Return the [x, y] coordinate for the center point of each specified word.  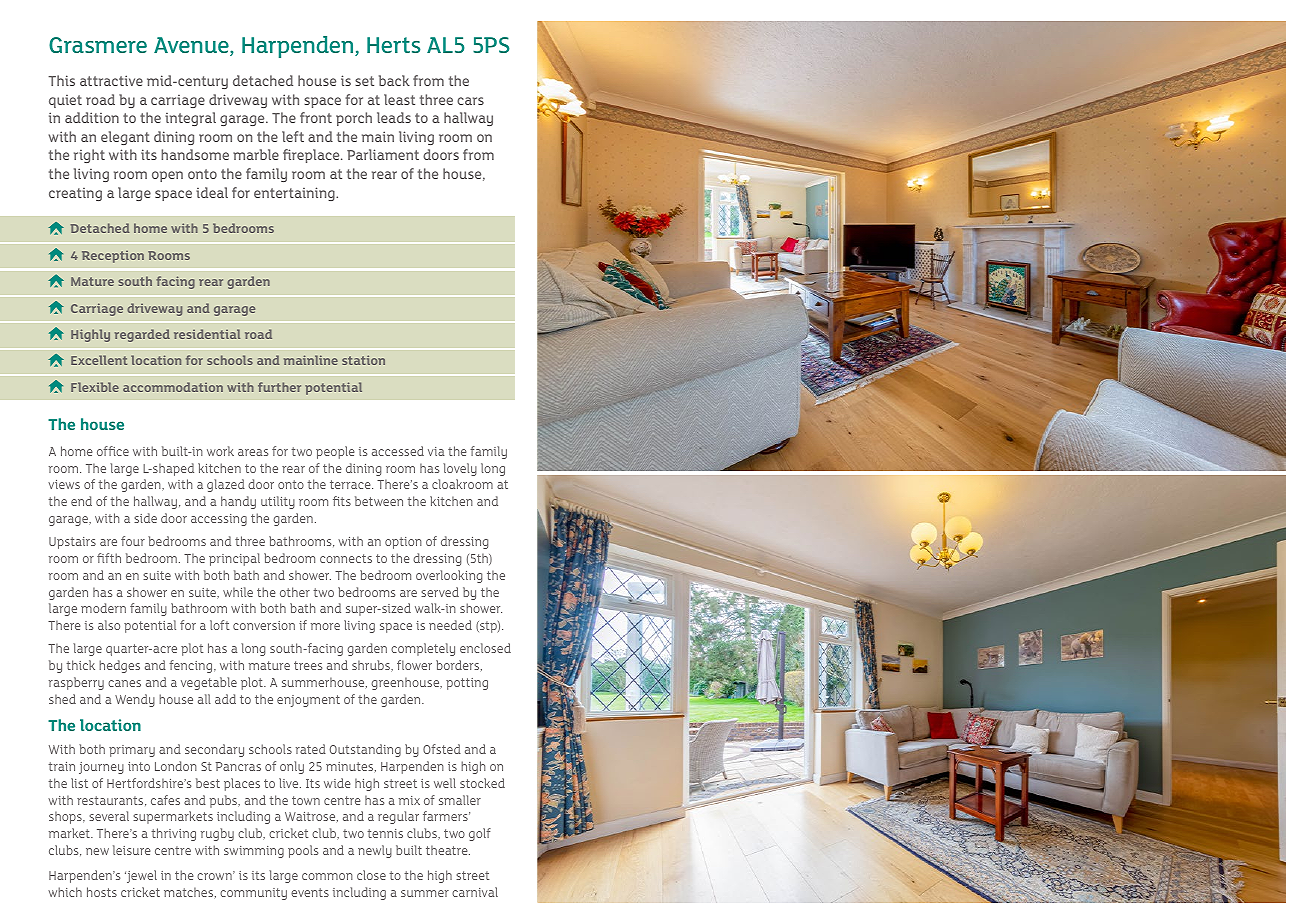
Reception [113, 257]
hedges [119, 666]
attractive [111, 80]
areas [253, 452]
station [363, 360]
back [394, 80]
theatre [448, 850]
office [113, 451]
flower [414, 665]
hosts [102, 892]
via [436, 451]
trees [308, 665]
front [316, 117]
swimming [254, 852]
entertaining [295, 194]
